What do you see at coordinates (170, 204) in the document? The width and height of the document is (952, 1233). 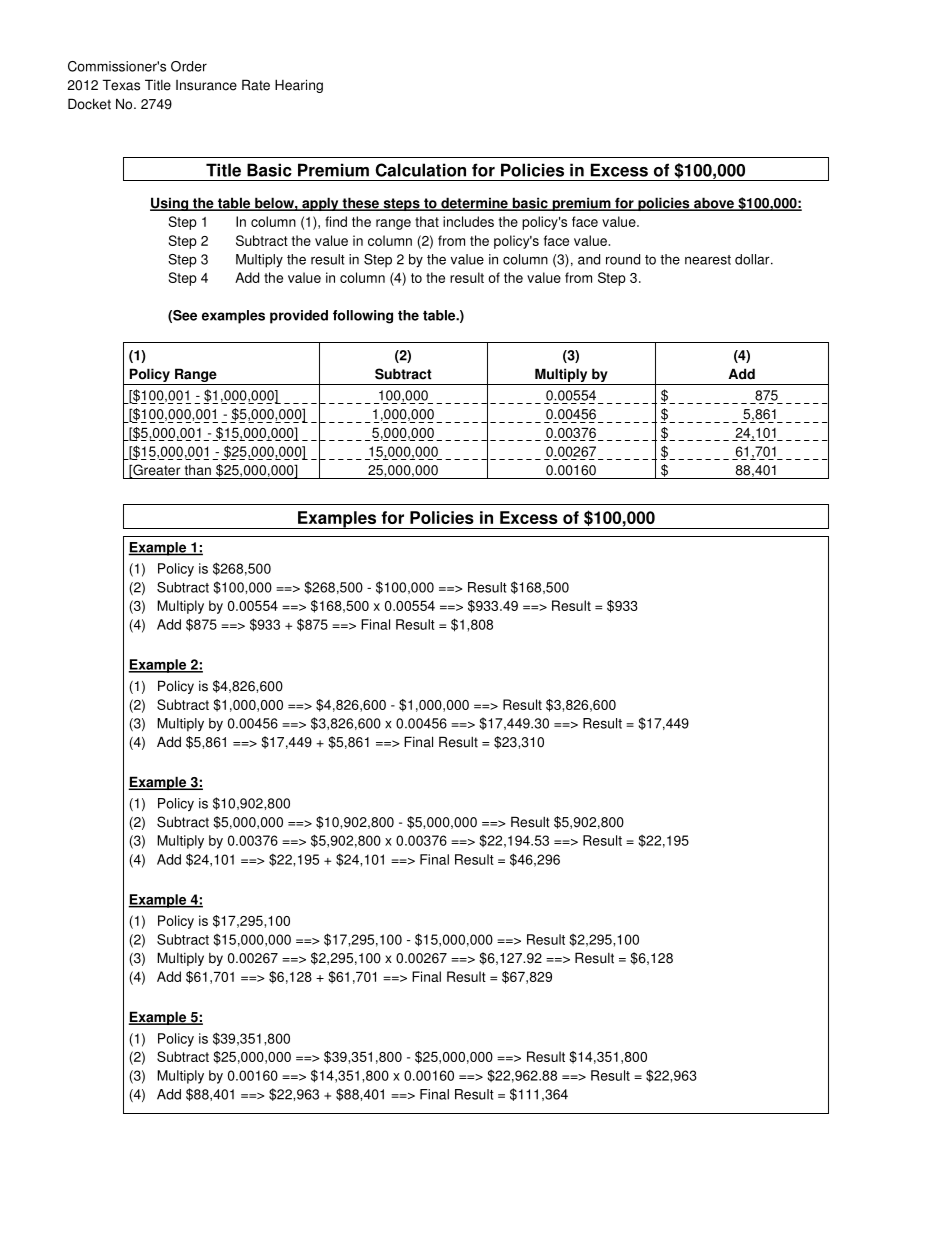 I see `Using` at bounding box center [170, 204].
